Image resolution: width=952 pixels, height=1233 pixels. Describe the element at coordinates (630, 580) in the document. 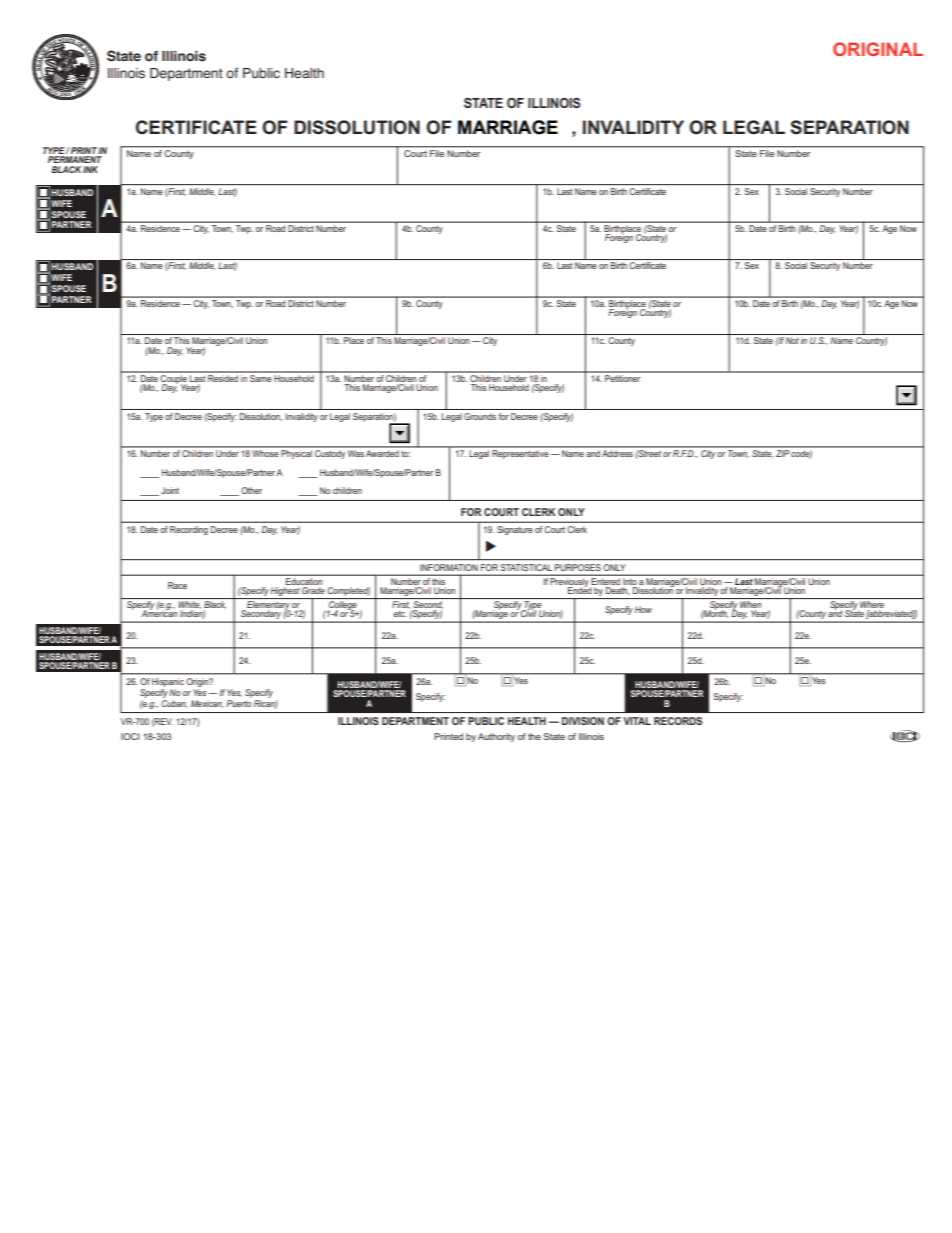

I see `Into` at that location.
